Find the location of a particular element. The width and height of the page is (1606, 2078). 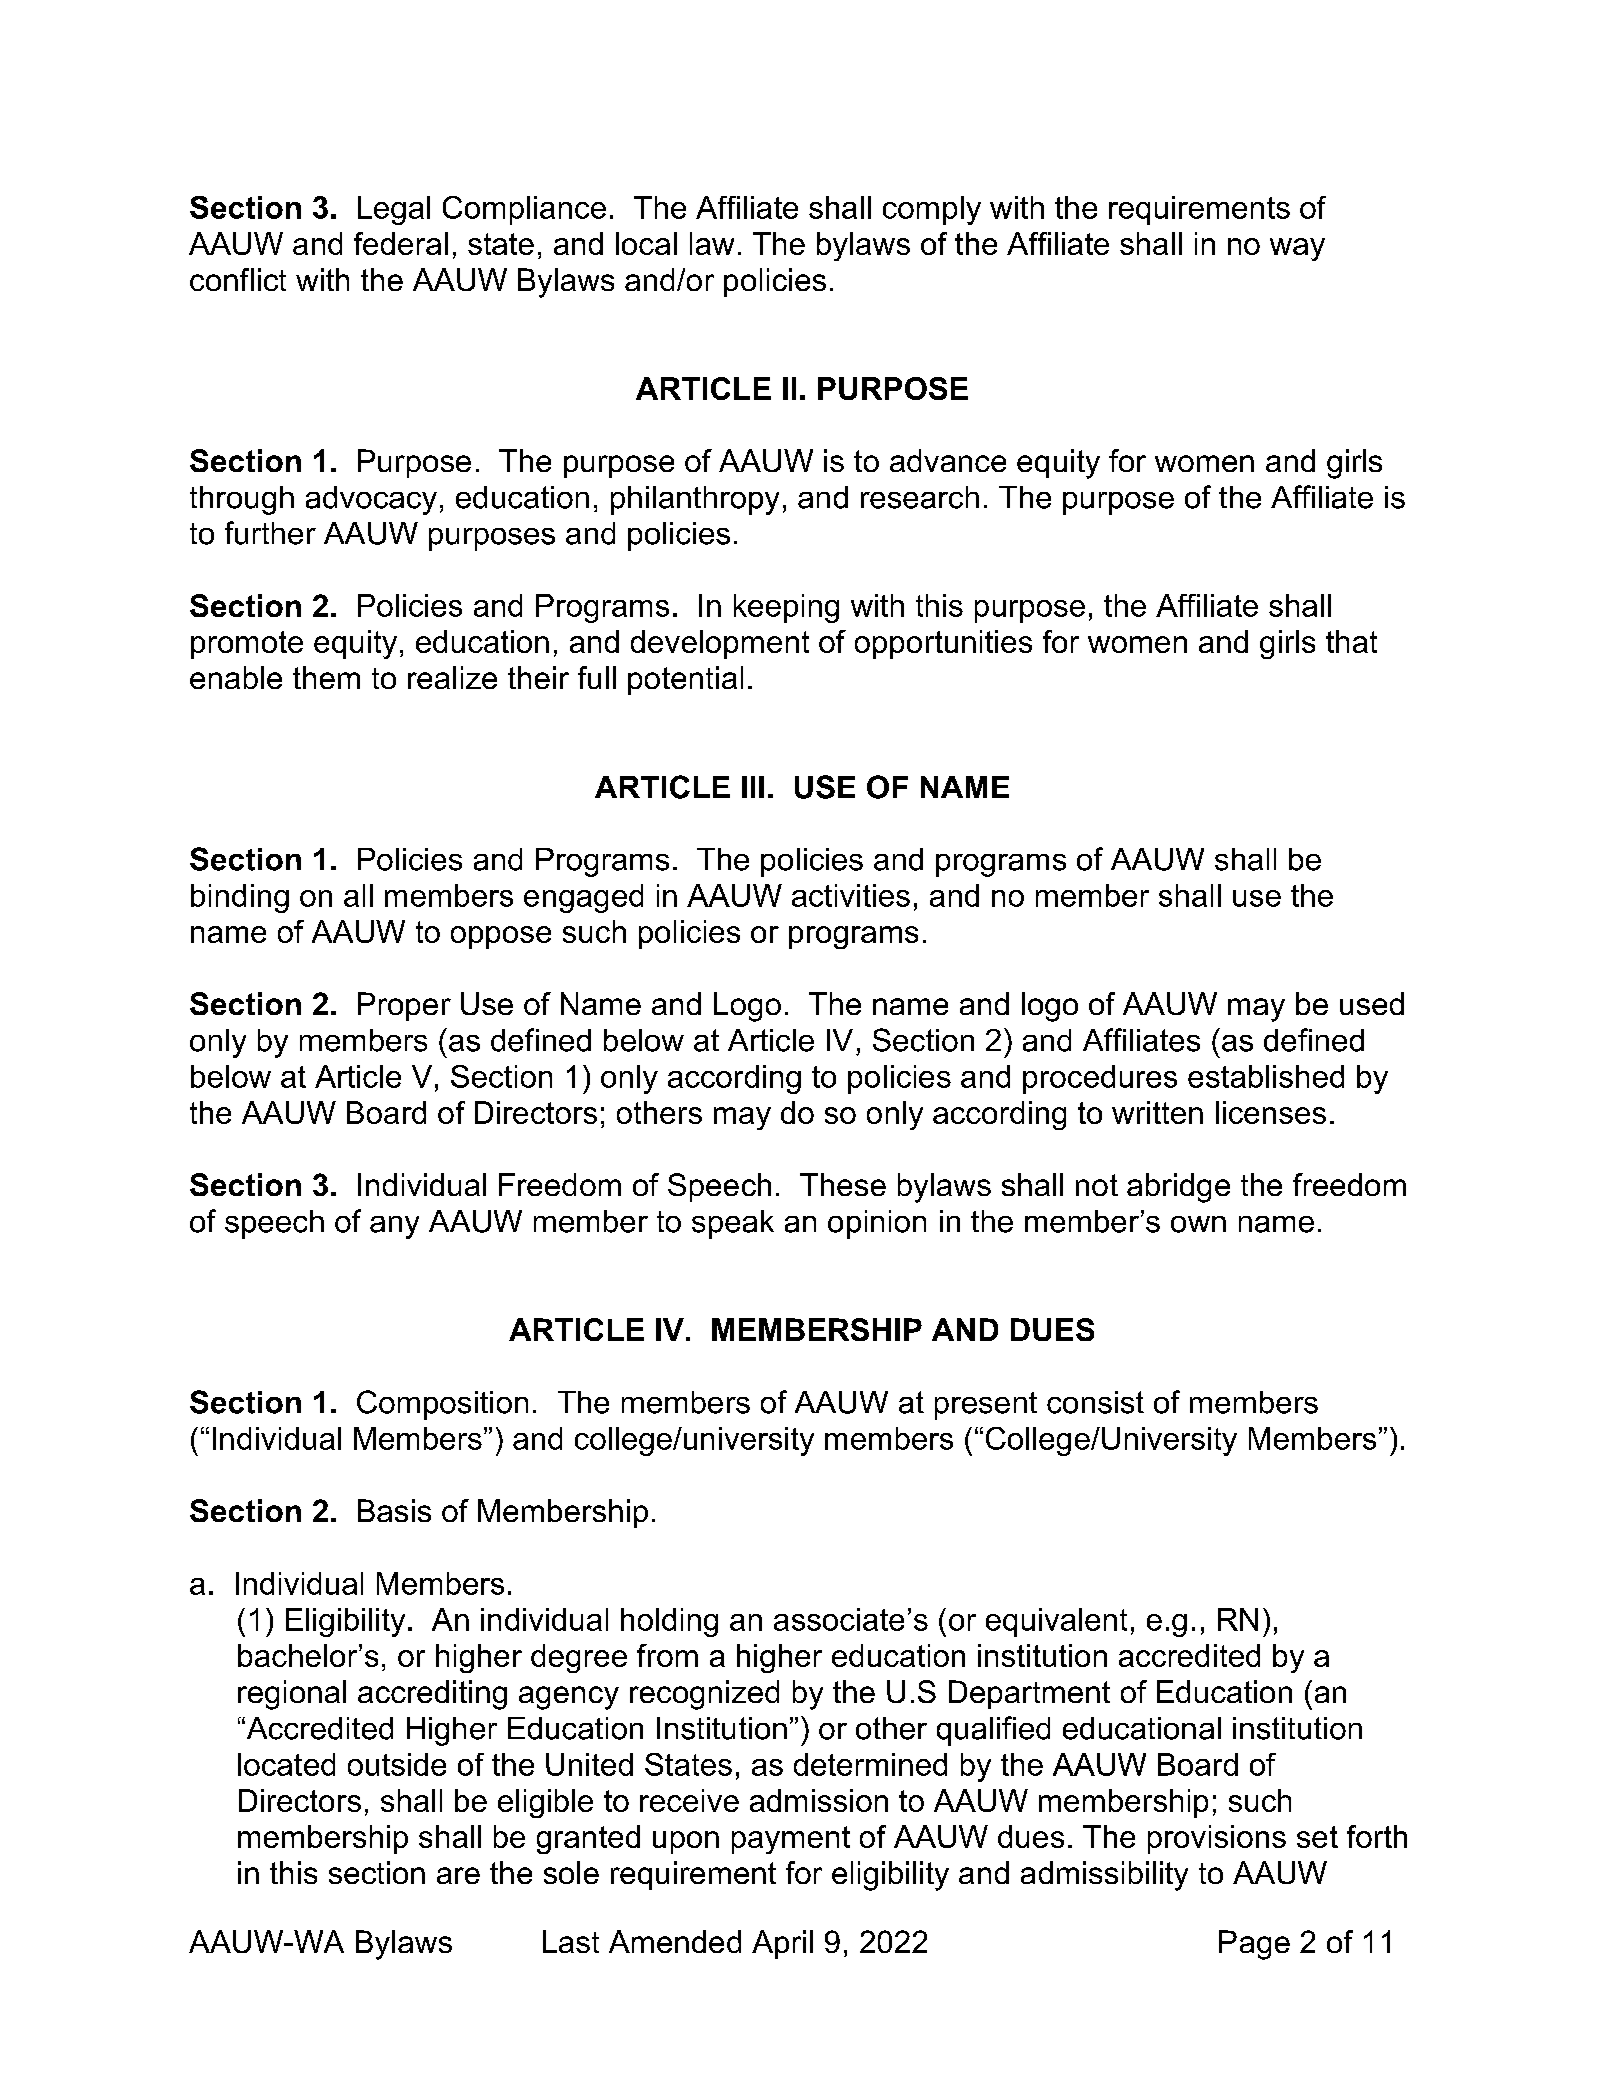

III is located at coordinates (753, 787).
